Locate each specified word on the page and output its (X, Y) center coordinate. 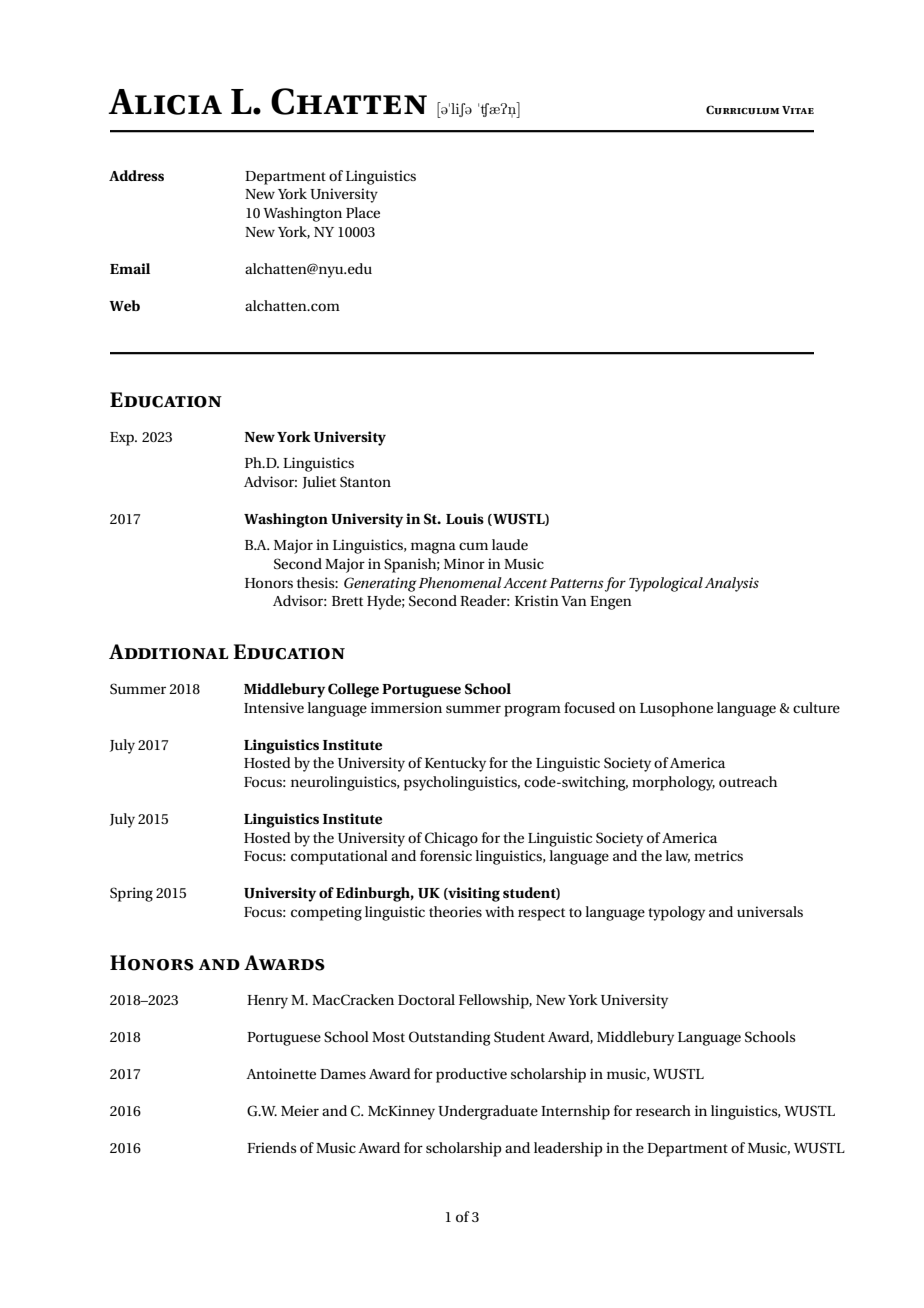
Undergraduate (488, 1112)
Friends (271, 1147)
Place (363, 212)
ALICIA (165, 102)
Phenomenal (460, 582)
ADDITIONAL (168, 652)
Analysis (732, 584)
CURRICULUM (742, 110)
